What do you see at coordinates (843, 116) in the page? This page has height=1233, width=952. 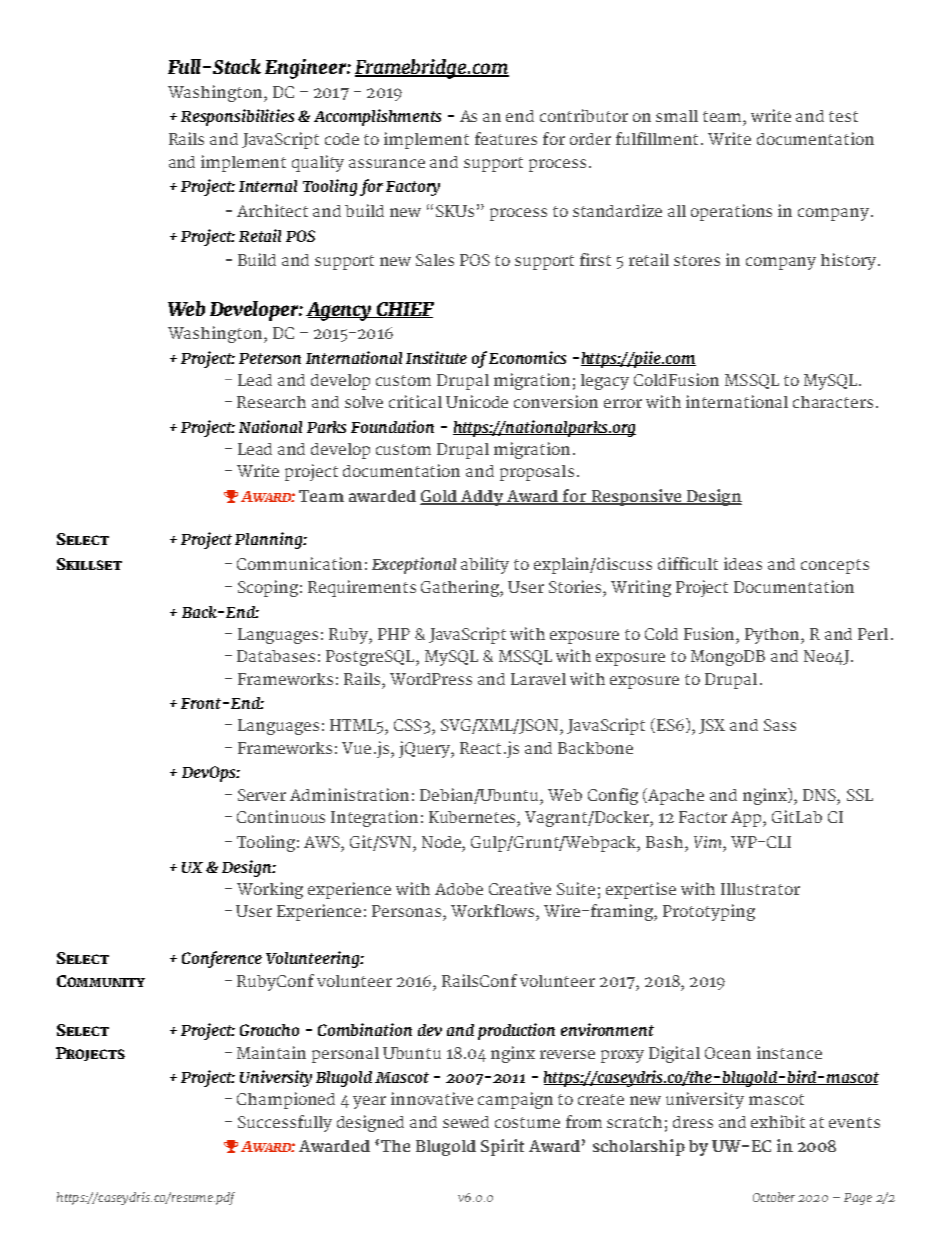 I see `test` at bounding box center [843, 116].
